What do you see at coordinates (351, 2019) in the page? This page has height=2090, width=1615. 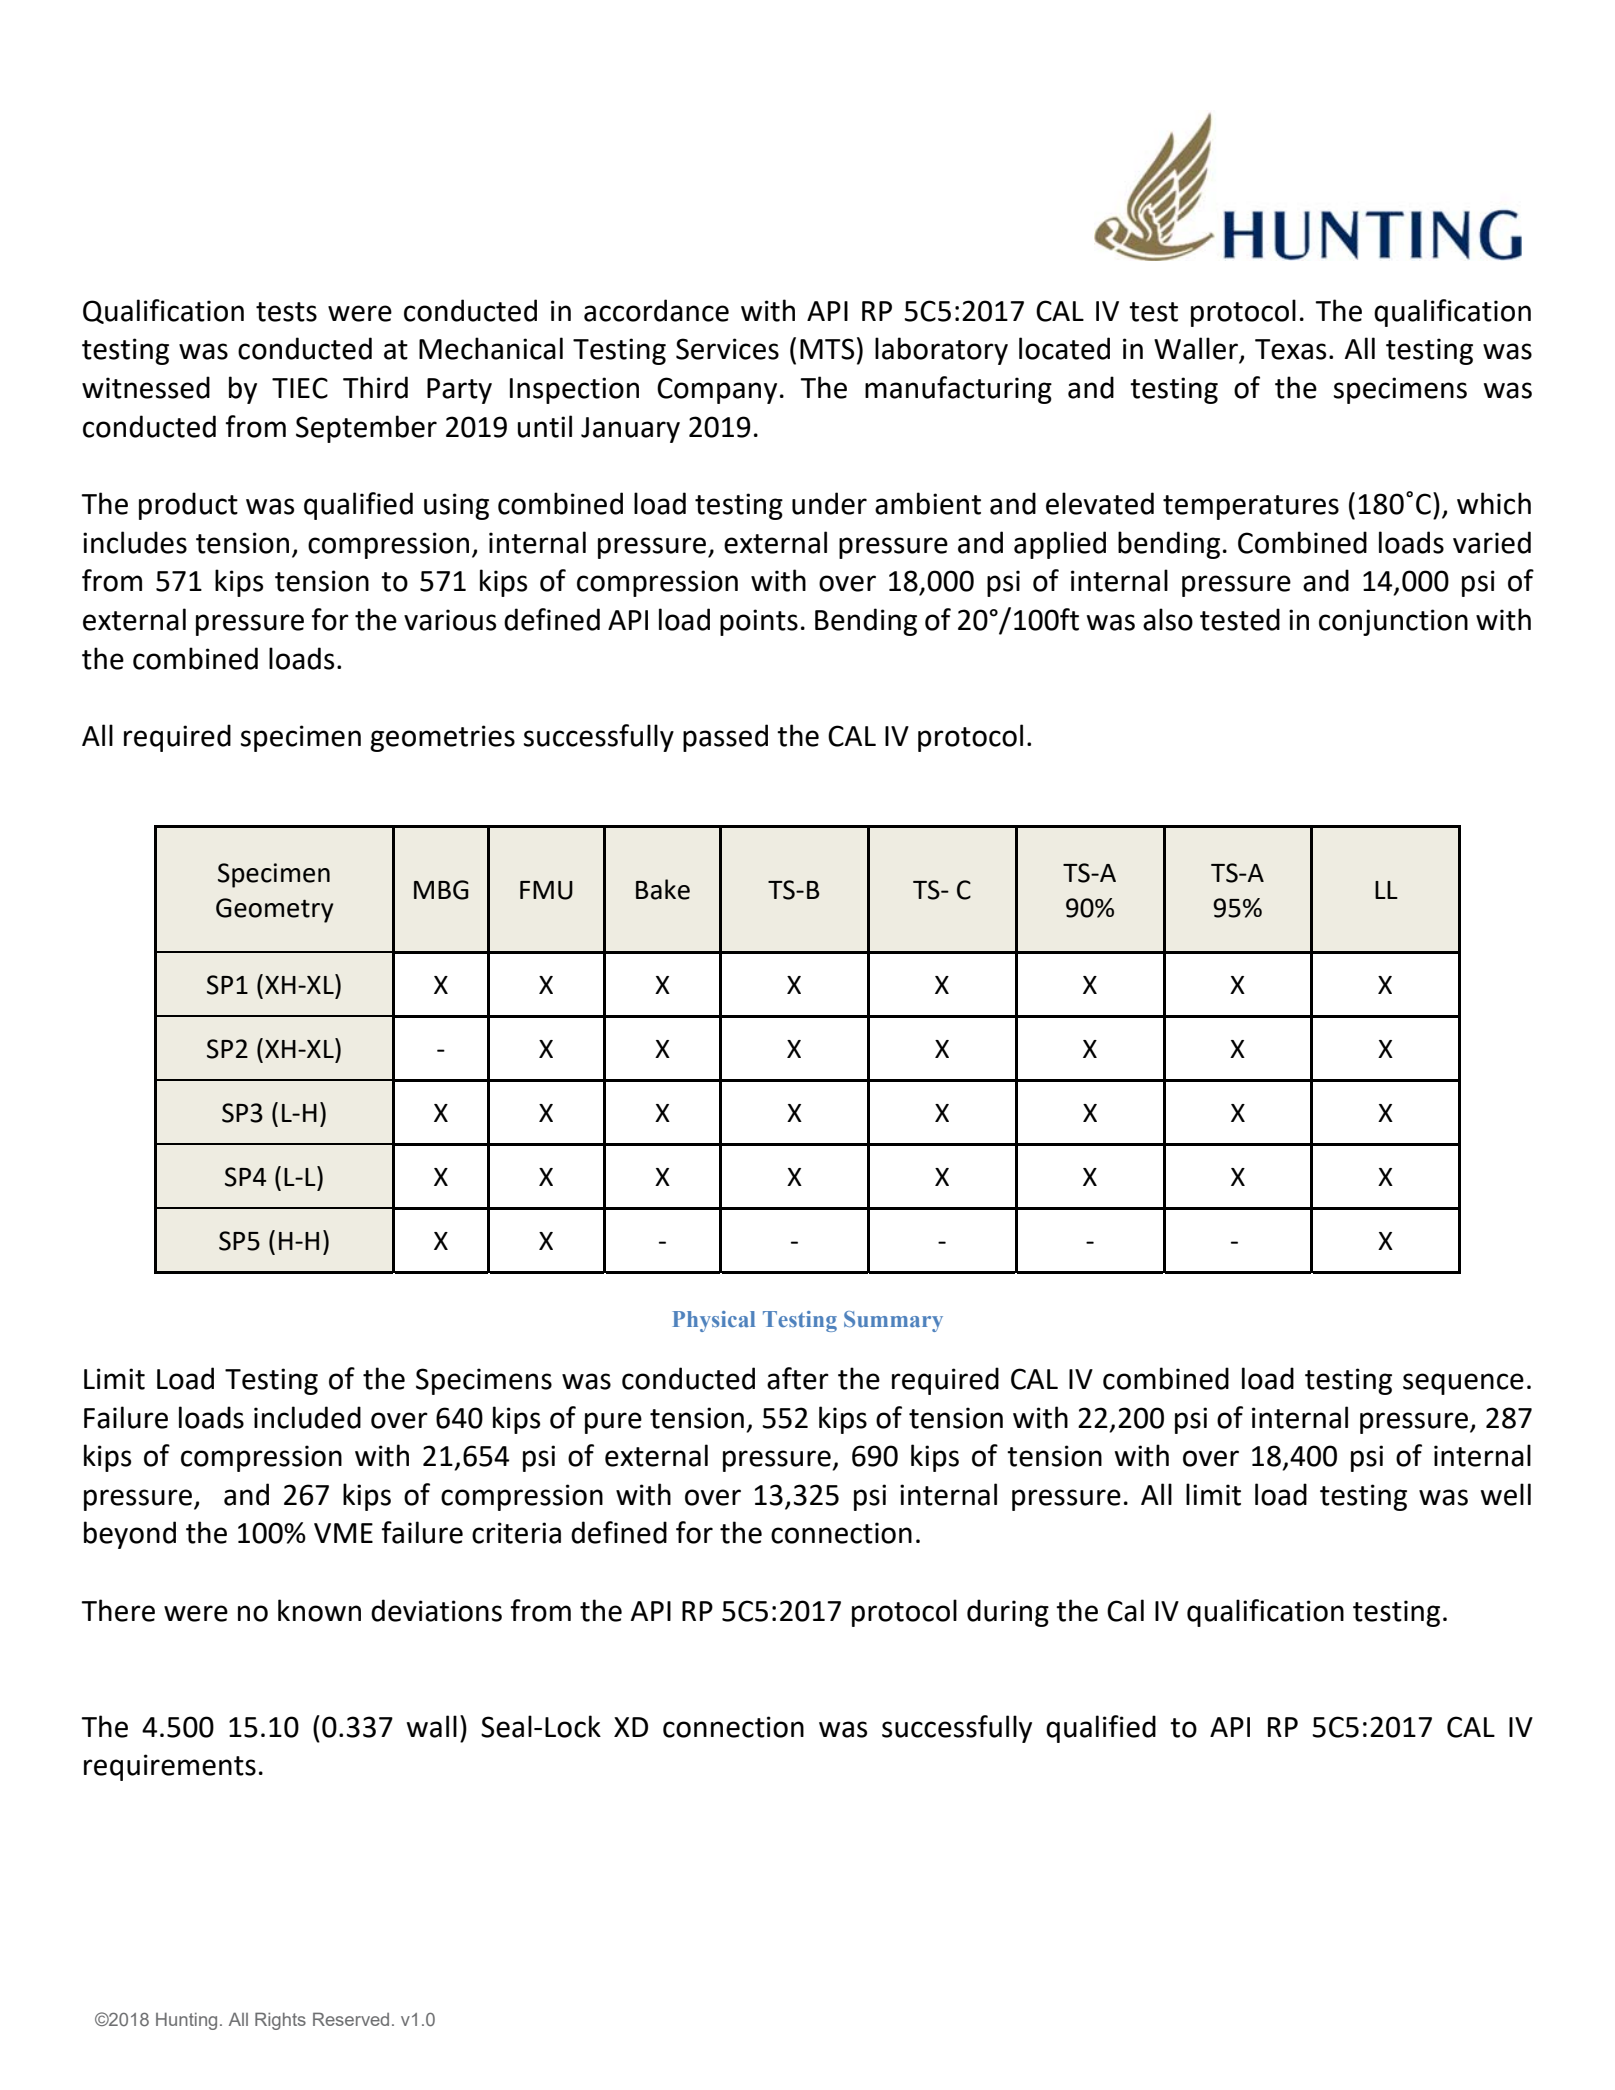 I see `Reserved` at bounding box center [351, 2019].
